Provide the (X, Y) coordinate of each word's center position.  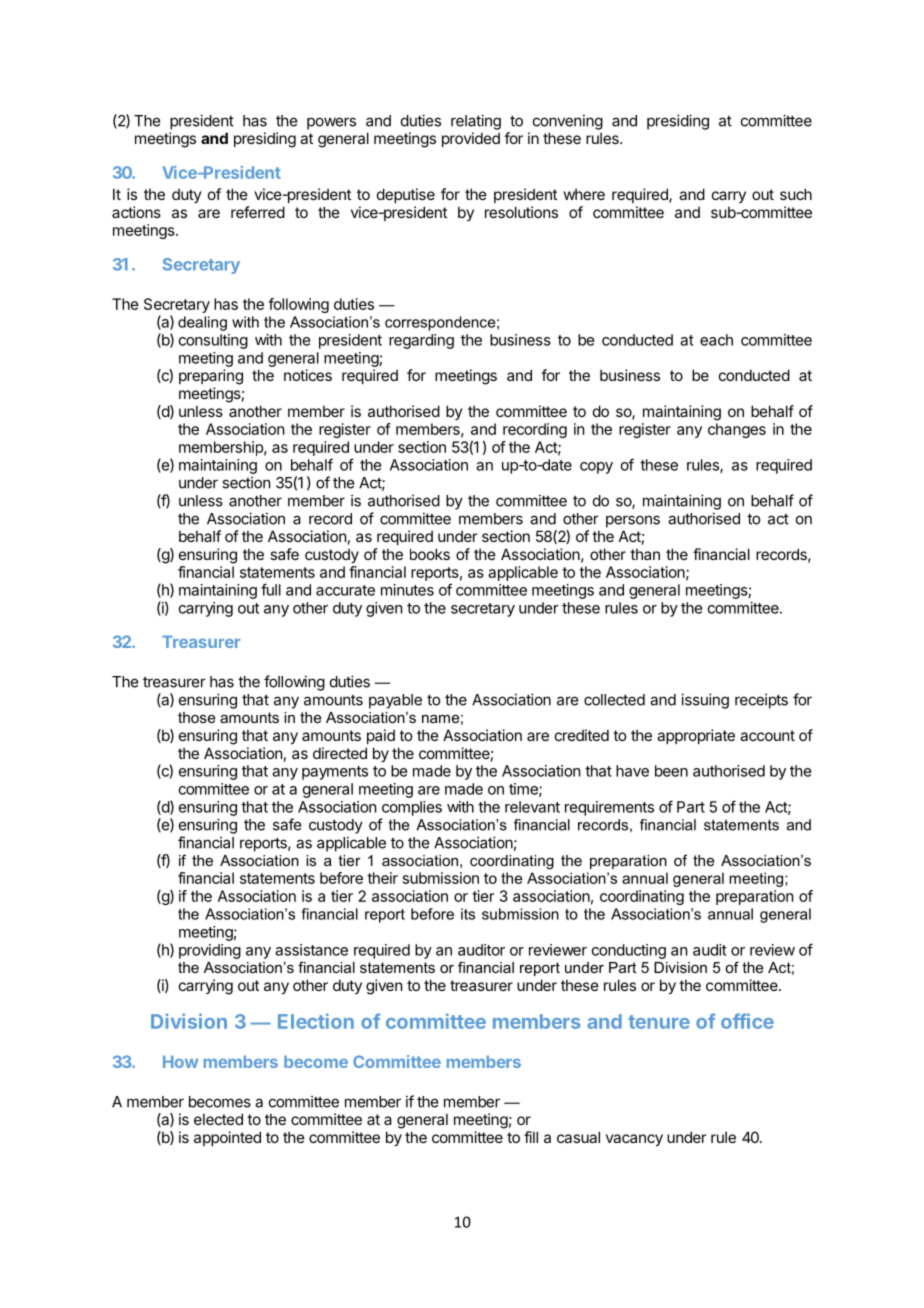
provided (471, 139)
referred (258, 212)
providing (210, 951)
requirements (609, 808)
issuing (705, 701)
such (796, 194)
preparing (211, 377)
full (271, 589)
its (468, 914)
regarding (421, 341)
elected (218, 1119)
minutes (407, 590)
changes (737, 430)
